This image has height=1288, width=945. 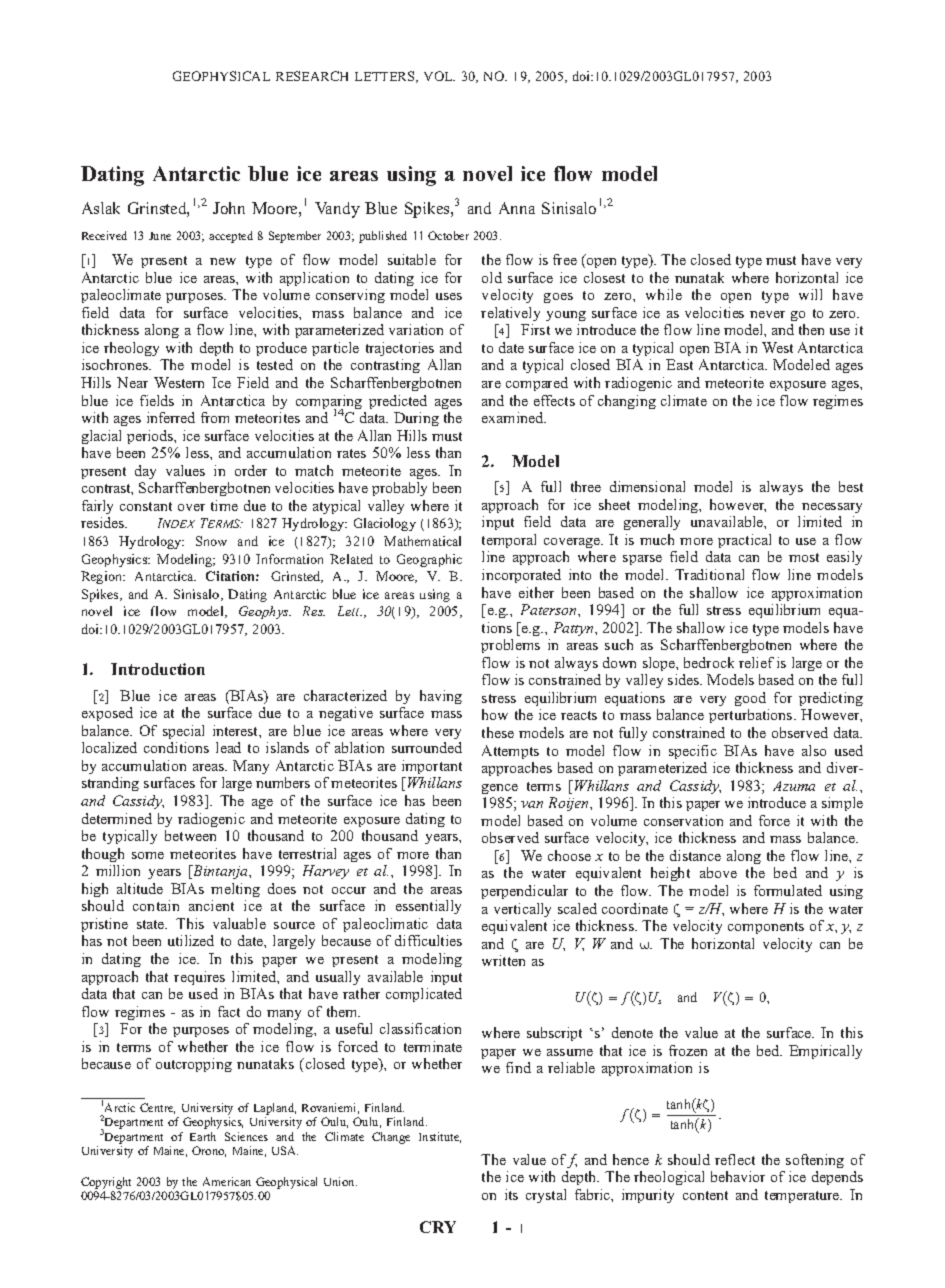 I want to click on relief, so click(x=756, y=662).
